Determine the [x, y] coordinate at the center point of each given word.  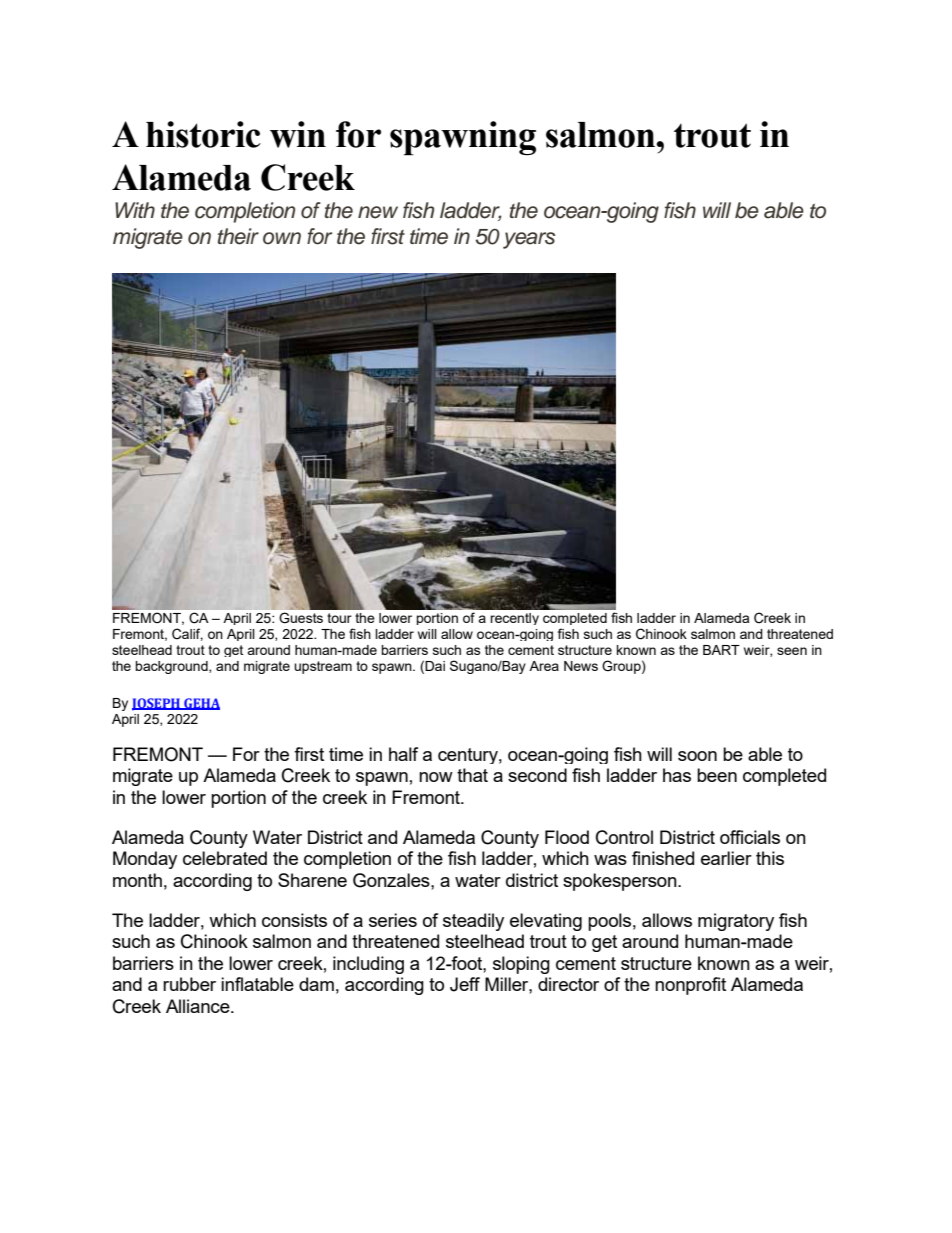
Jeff [465, 984]
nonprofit [690, 986]
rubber [189, 984]
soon [697, 756]
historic [203, 134]
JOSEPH [157, 704]
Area [544, 666]
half [403, 754]
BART [721, 650]
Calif [187, 634]
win [298, 134]
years [529, 240]
